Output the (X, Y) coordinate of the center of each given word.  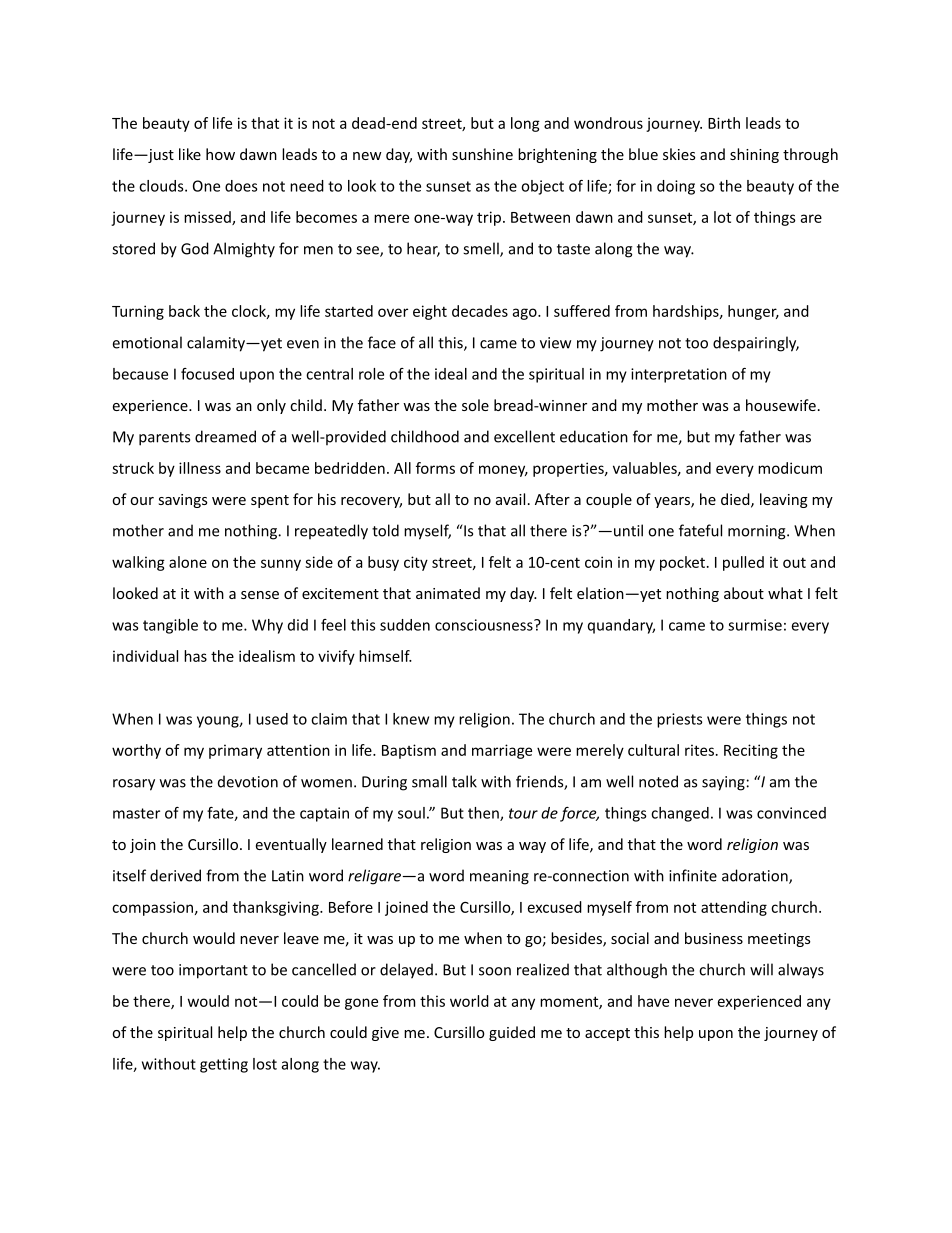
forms (435, 468)
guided (512, 1033)
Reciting (751, 751)
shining (754, 155)
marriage (502, 751)
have (653, 1001)
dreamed (225, 436)
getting (224, 1065)
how (220, 154)
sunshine (482, 154)
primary (235, 751)
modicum (790, 468)
